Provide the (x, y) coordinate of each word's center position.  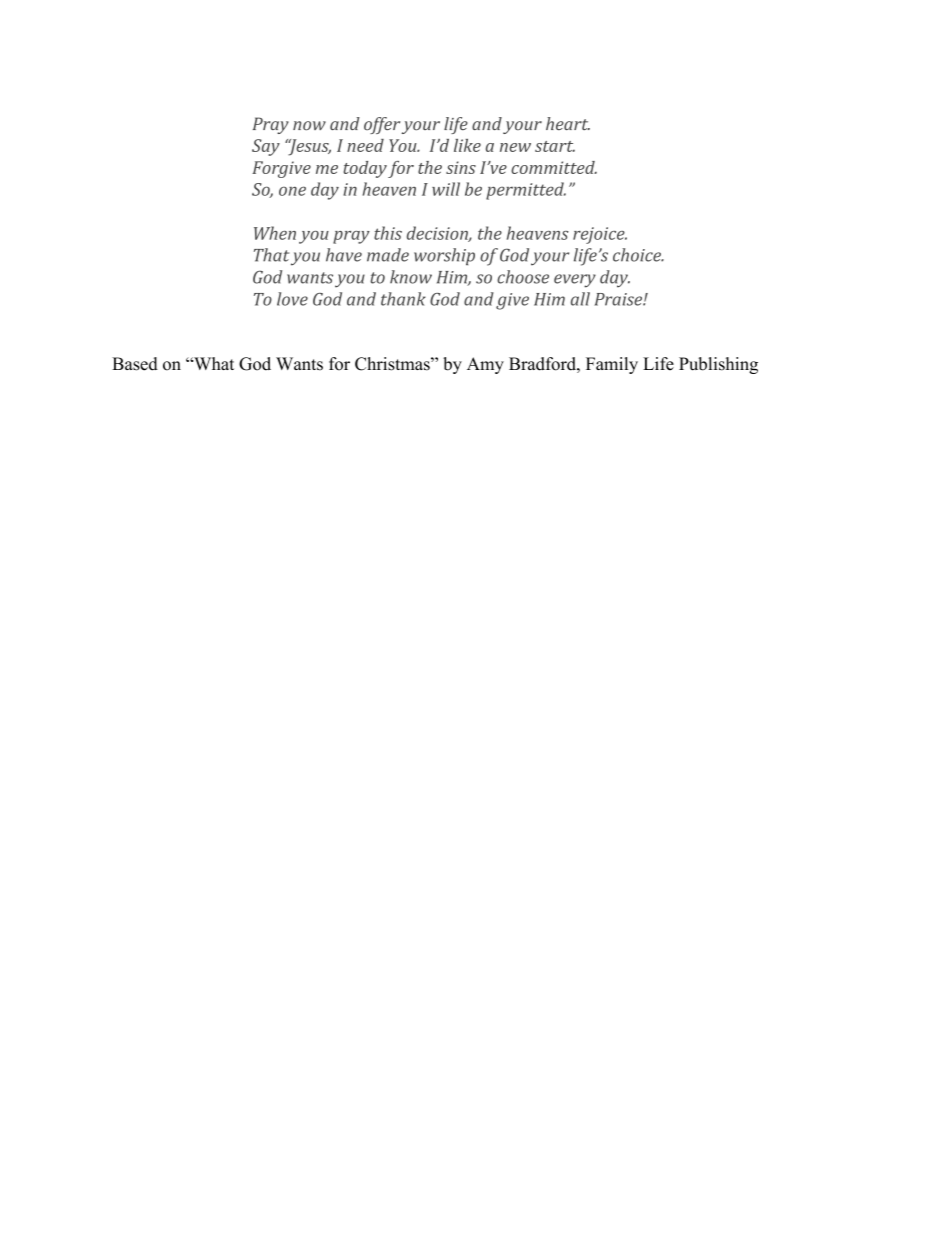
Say (266, 147)
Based (135, 364)
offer (382, 125)
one (292, 191)
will (446, 189)
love (292, 299)
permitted (526, 191)
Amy (485, 365)
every (575, 281)
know (411, 277)
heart (568, 123)
